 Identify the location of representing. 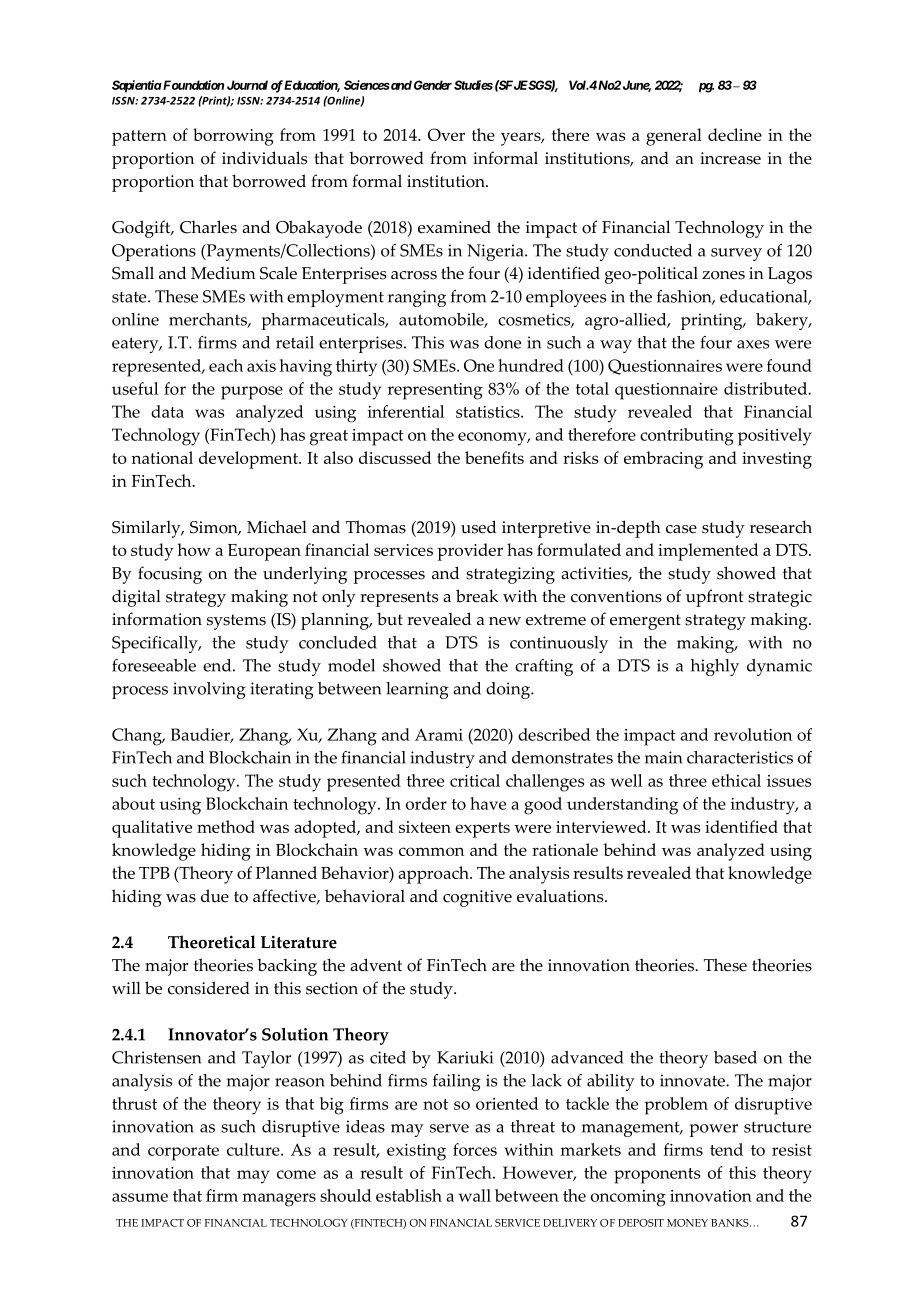
(435, 391).
